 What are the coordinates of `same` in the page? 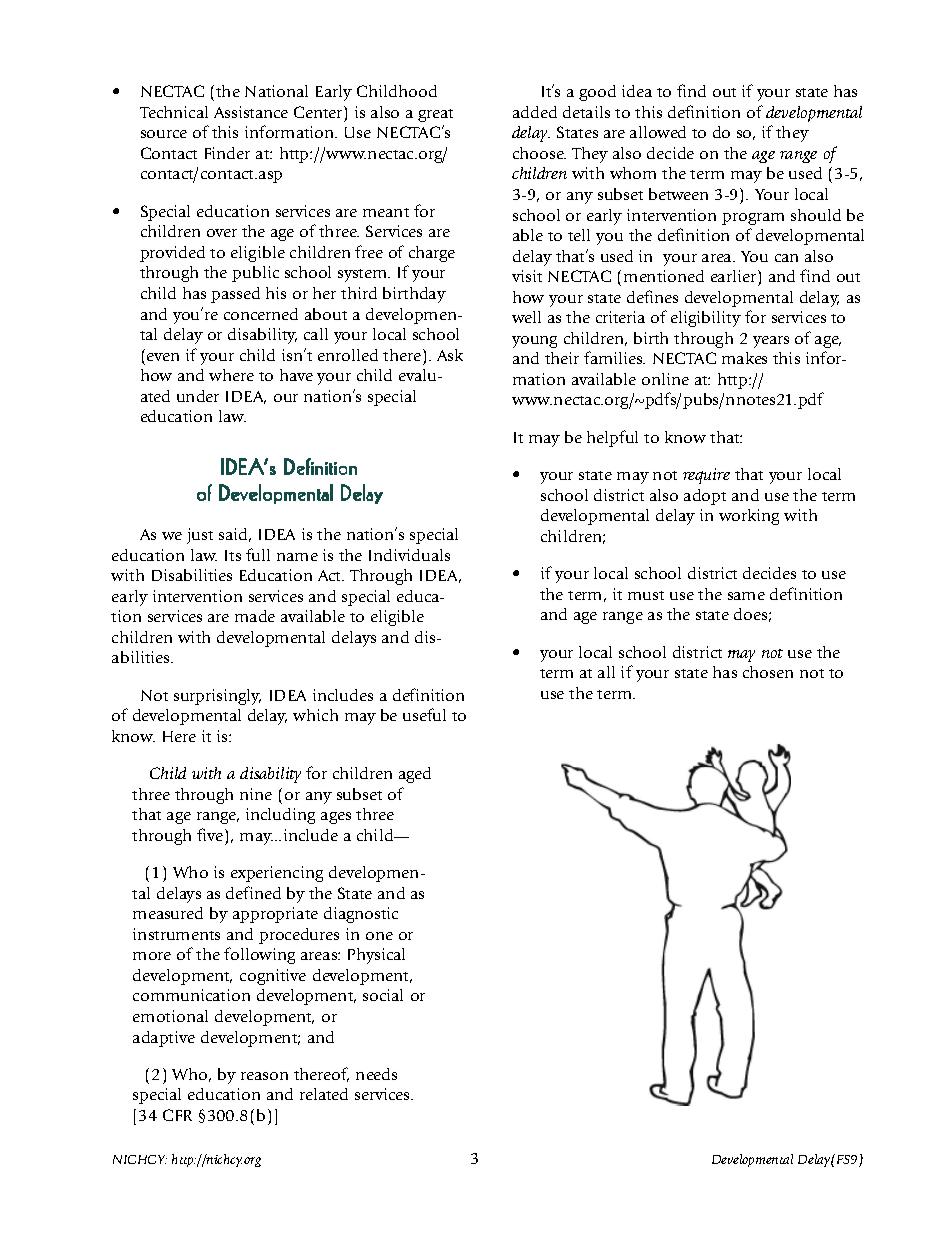 It's located at (746, 596).
